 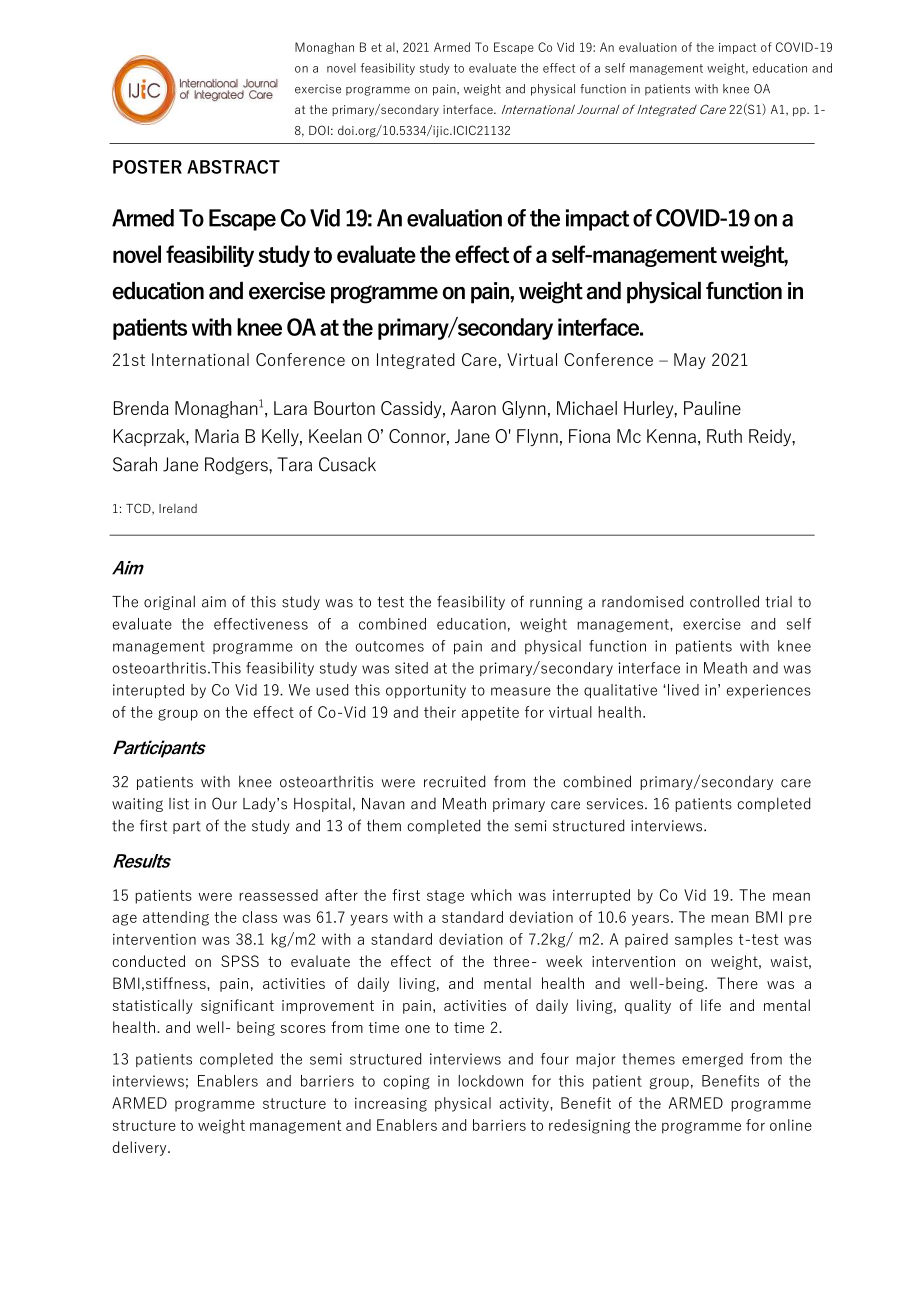 I want to click on lockdown, so click(x=490, y=1081).
